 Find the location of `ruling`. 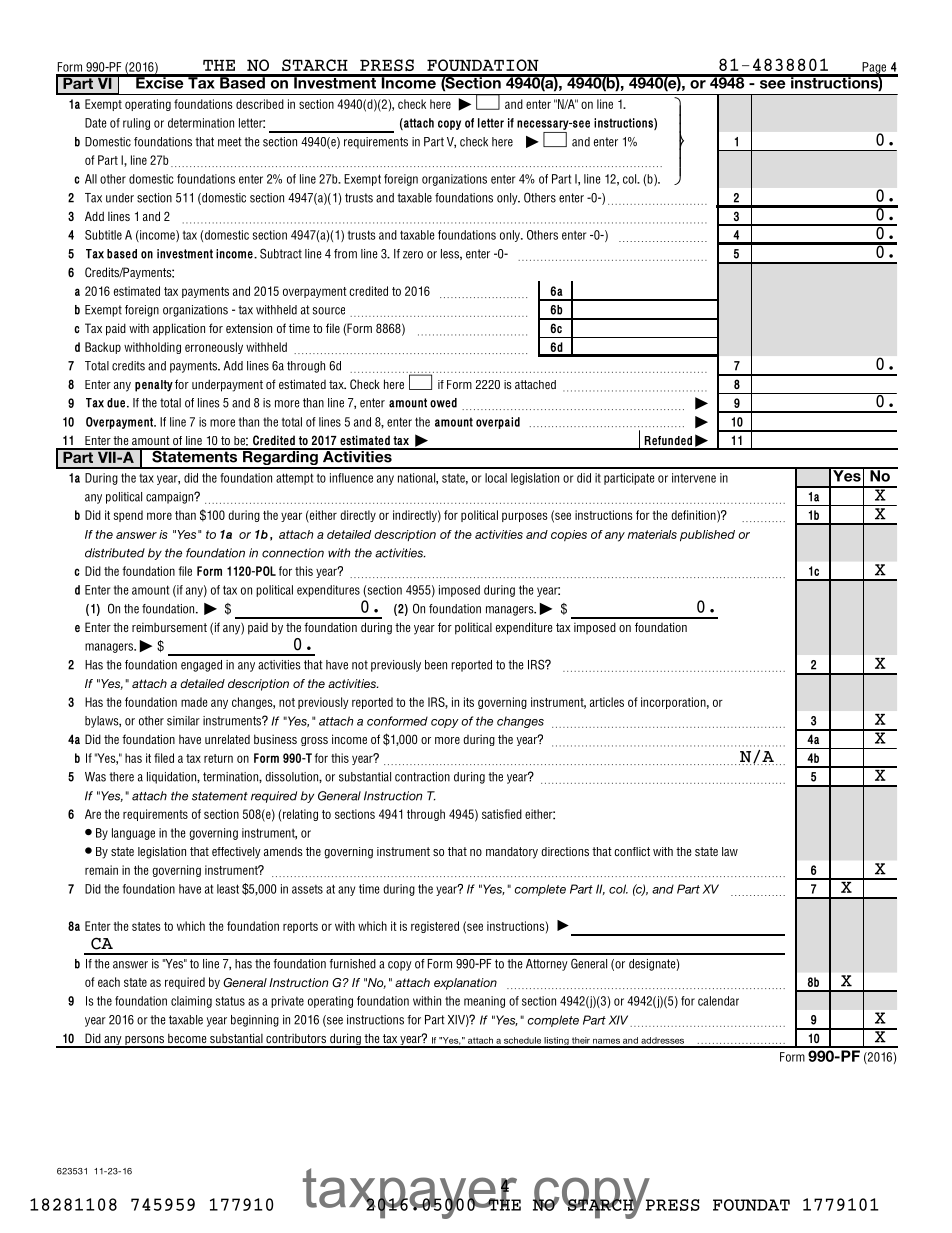

ruling is located at coordinates (136, 124).
